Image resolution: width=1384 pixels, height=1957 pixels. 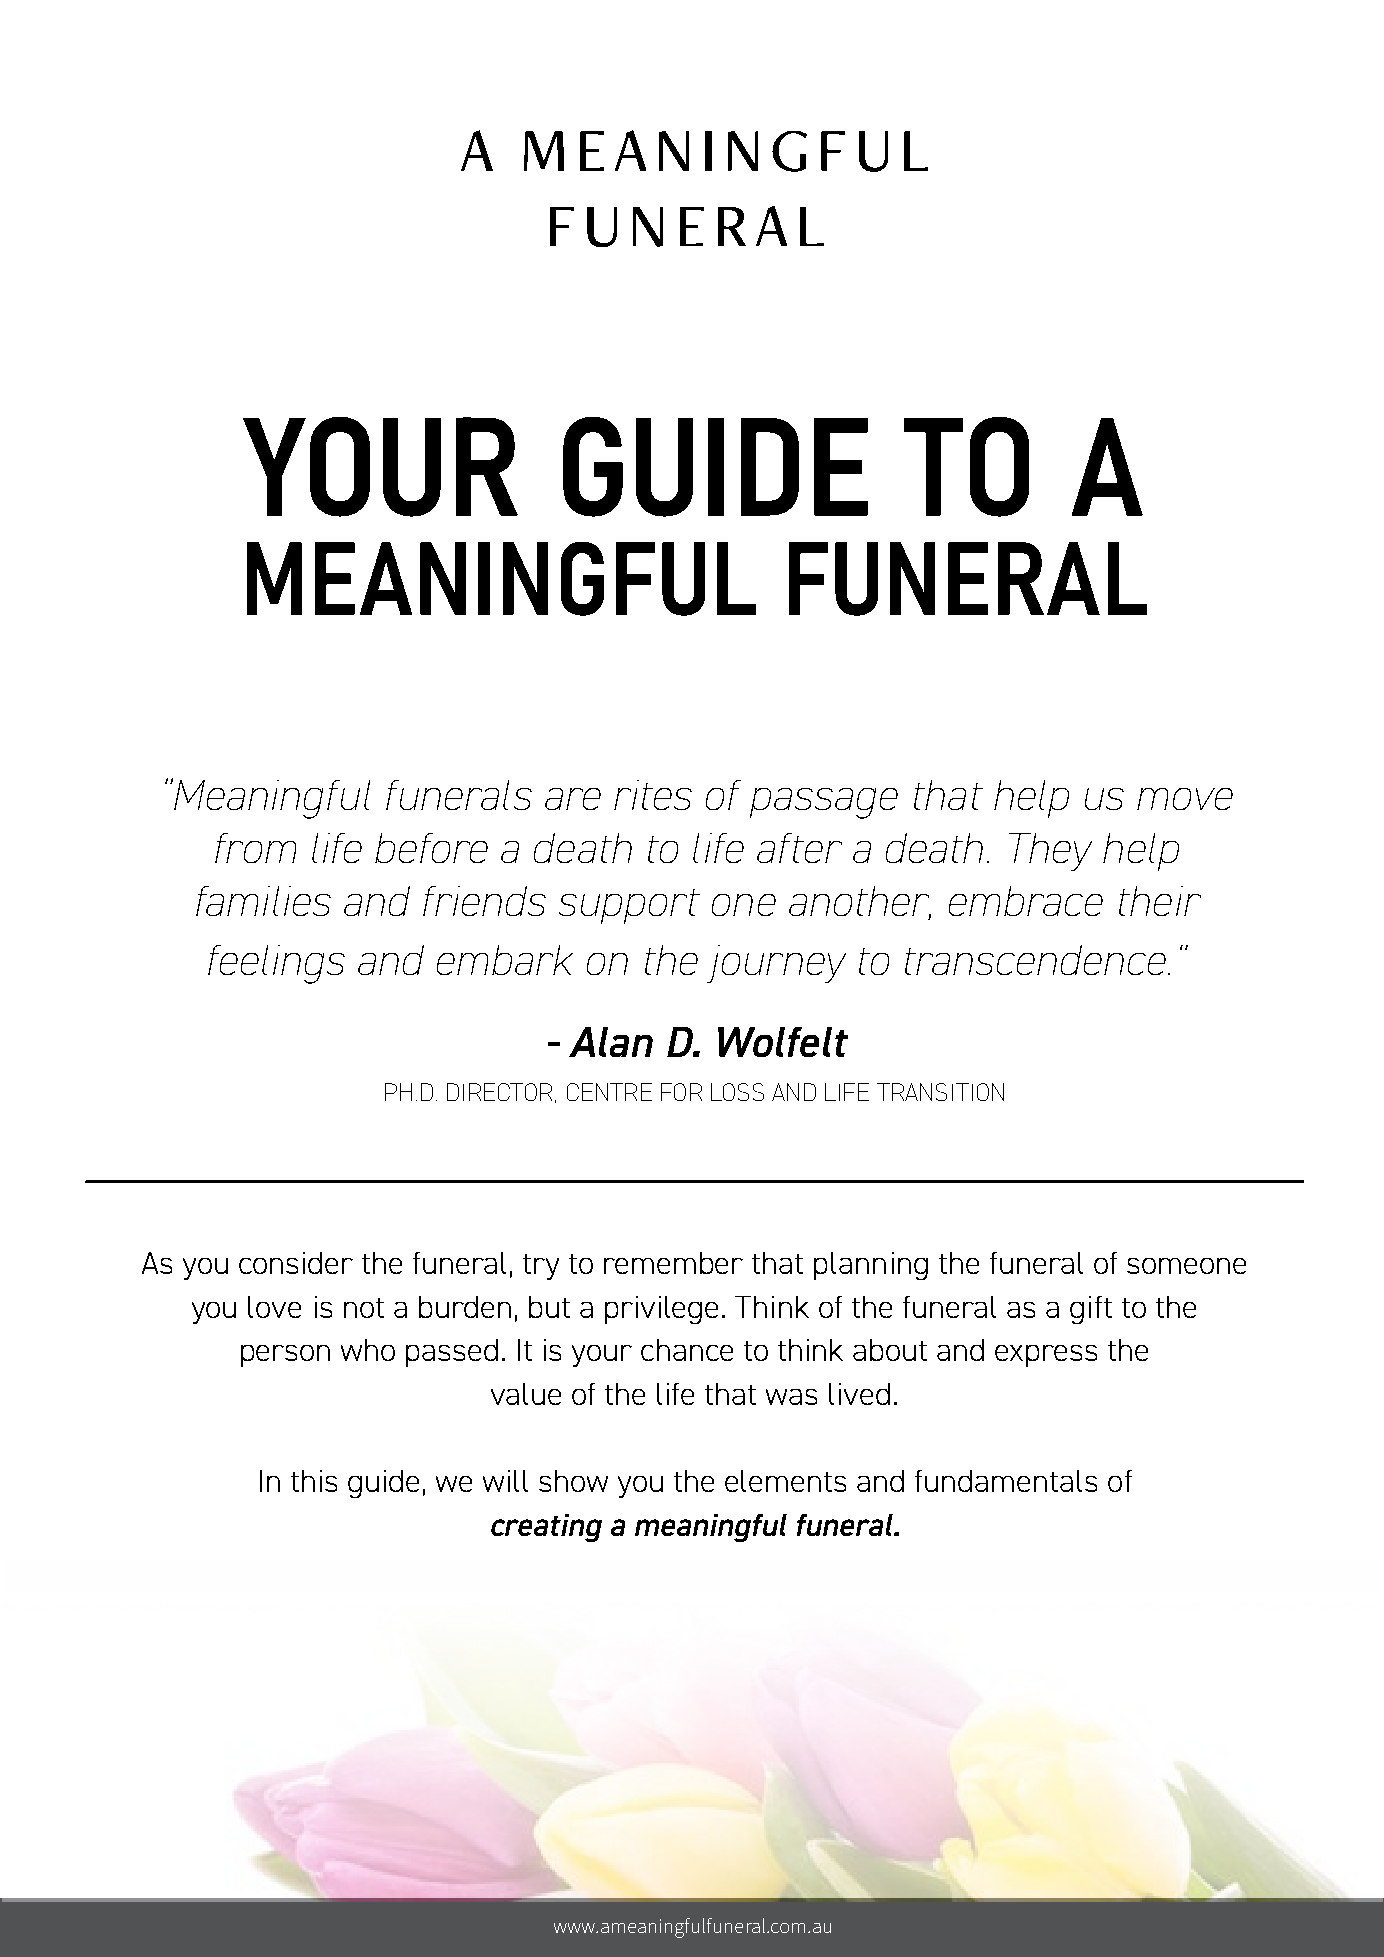 What do you see at coordinates (687, 1350) in the page?
I see `chance` at bounding box center [687, 1350].
